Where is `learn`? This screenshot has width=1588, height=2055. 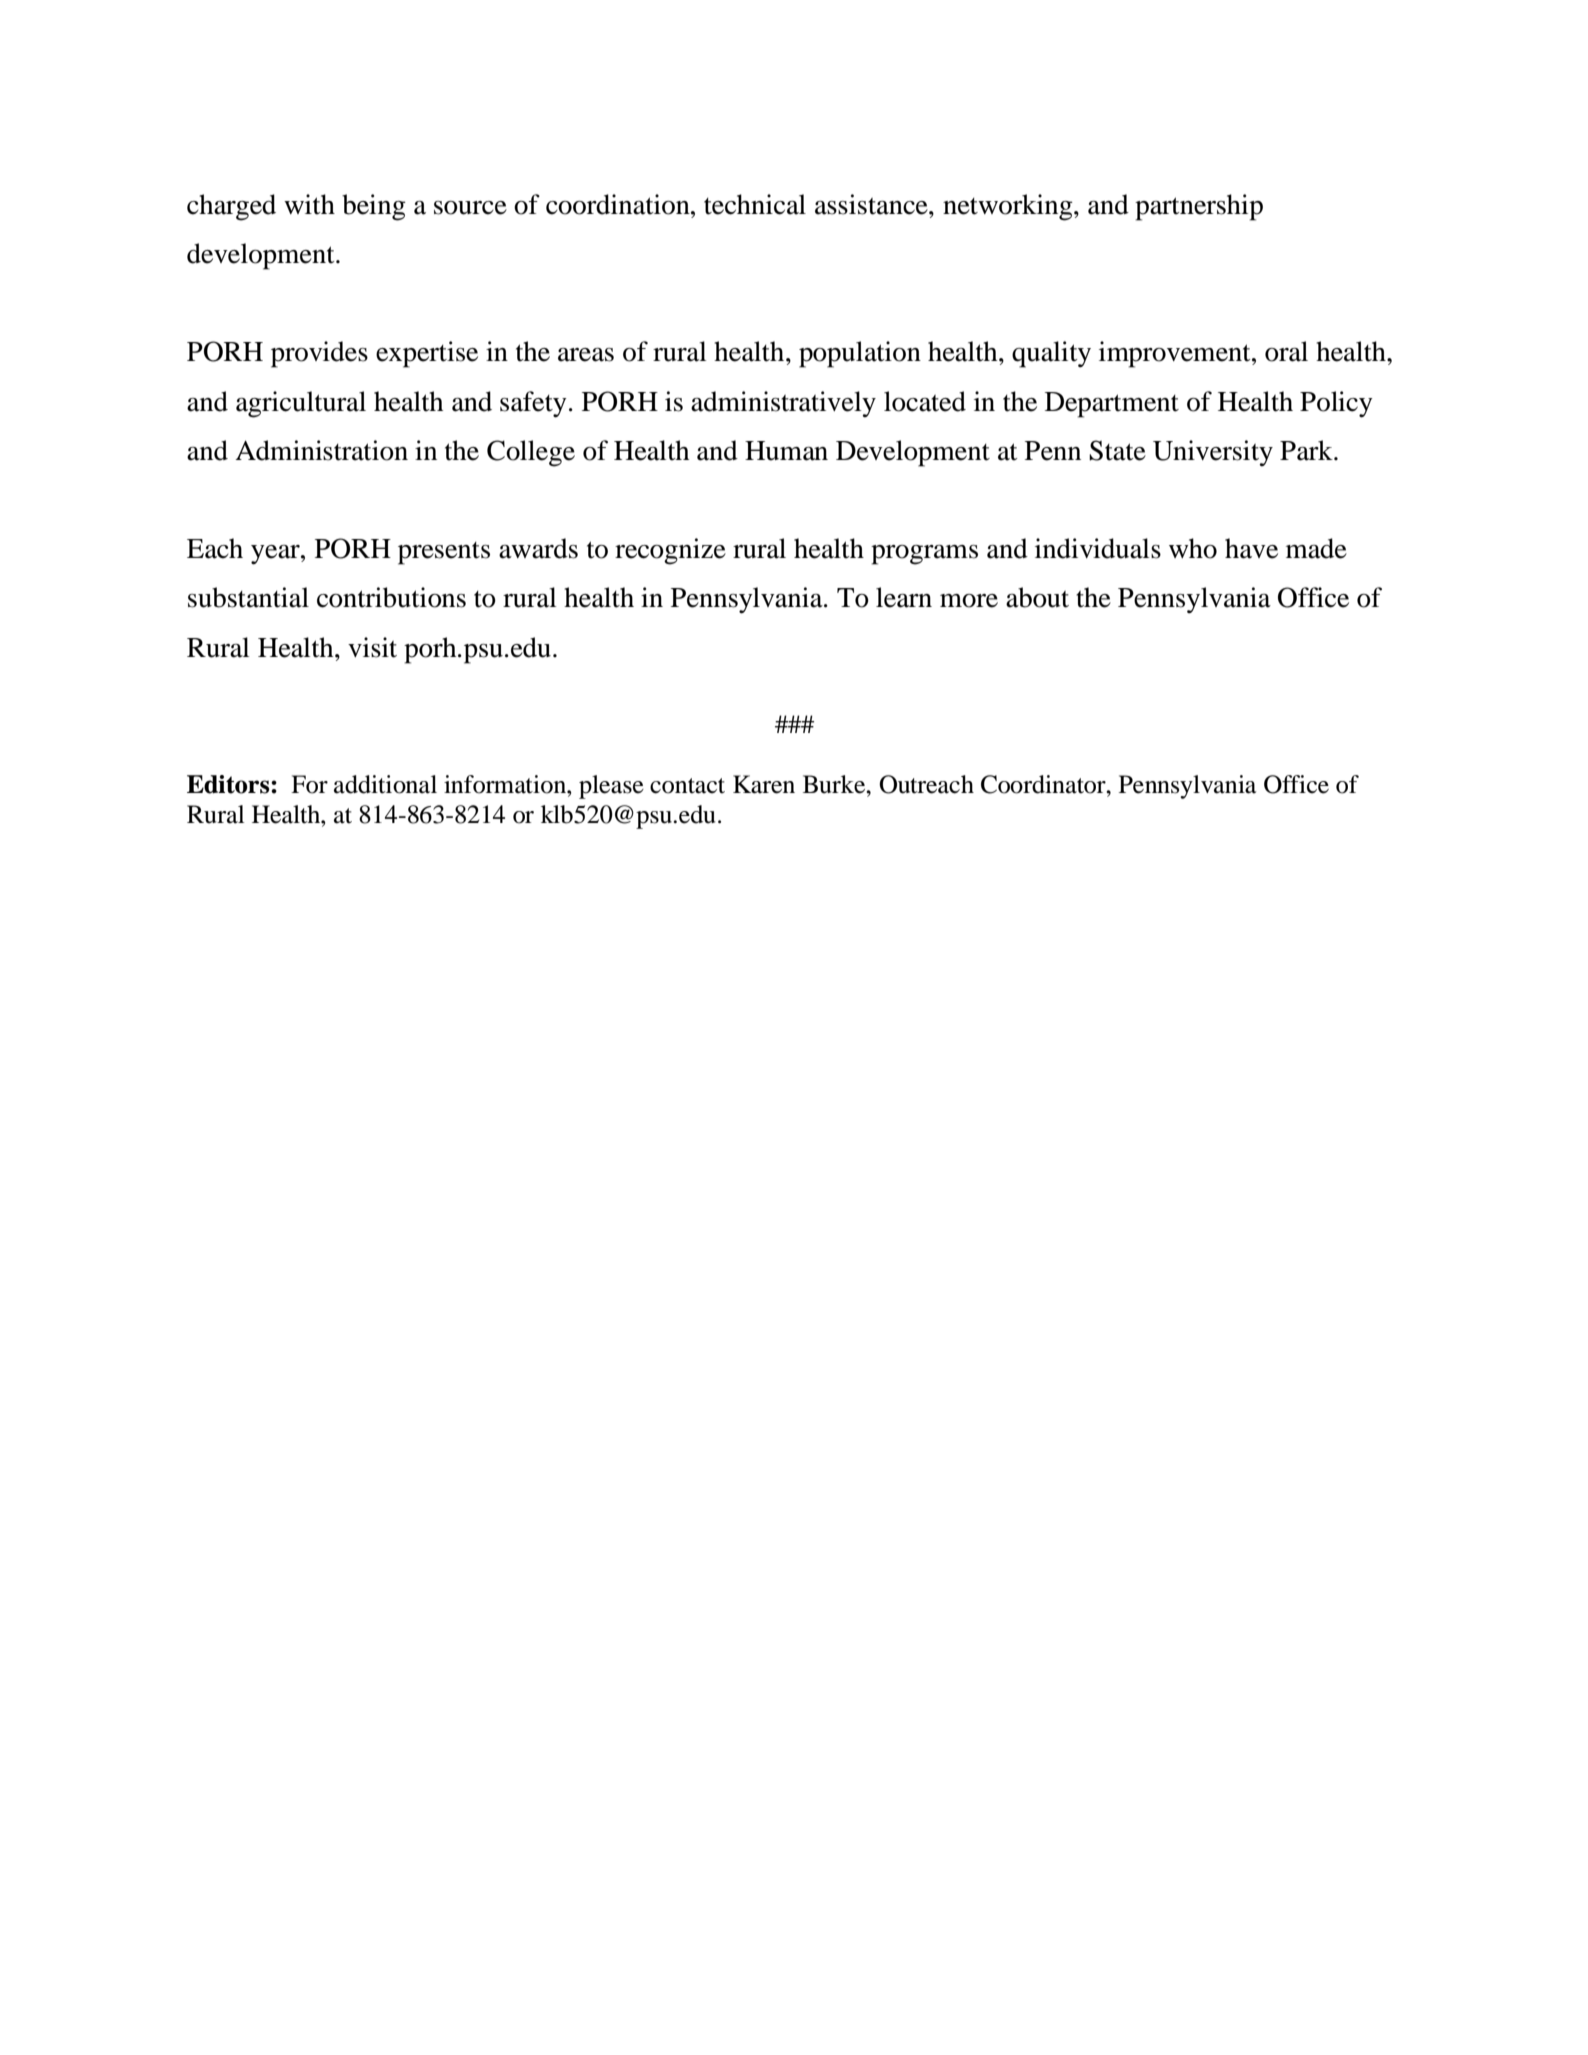
learn is located at coordinates (904, 597).
